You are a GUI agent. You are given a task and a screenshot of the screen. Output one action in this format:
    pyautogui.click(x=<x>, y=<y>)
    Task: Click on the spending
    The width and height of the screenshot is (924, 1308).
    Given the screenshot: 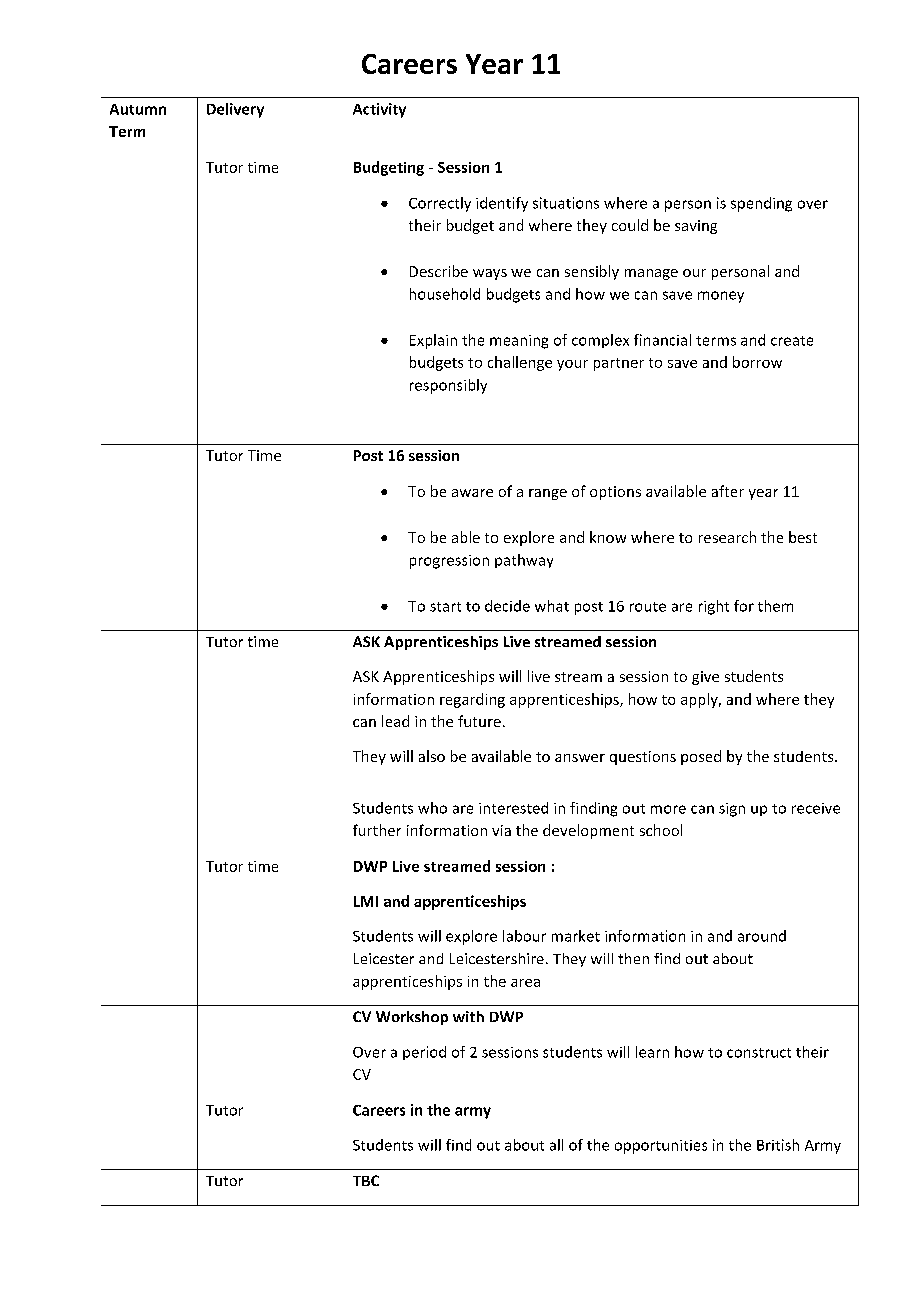 What is the action you would take?
    pyautogui.click(x=761, y=204)
